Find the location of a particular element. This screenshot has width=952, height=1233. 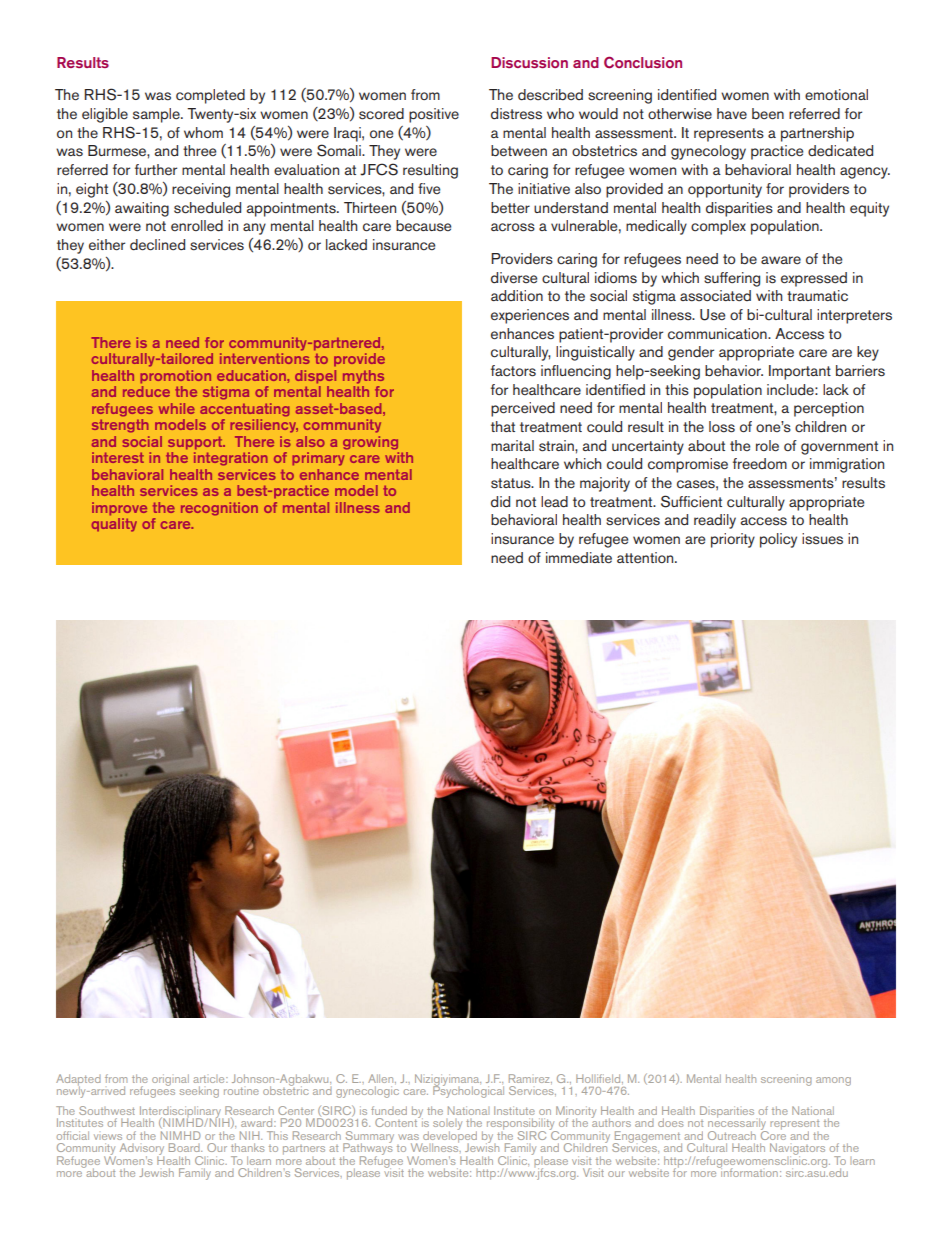

support is located at coordinates (196, 443).
